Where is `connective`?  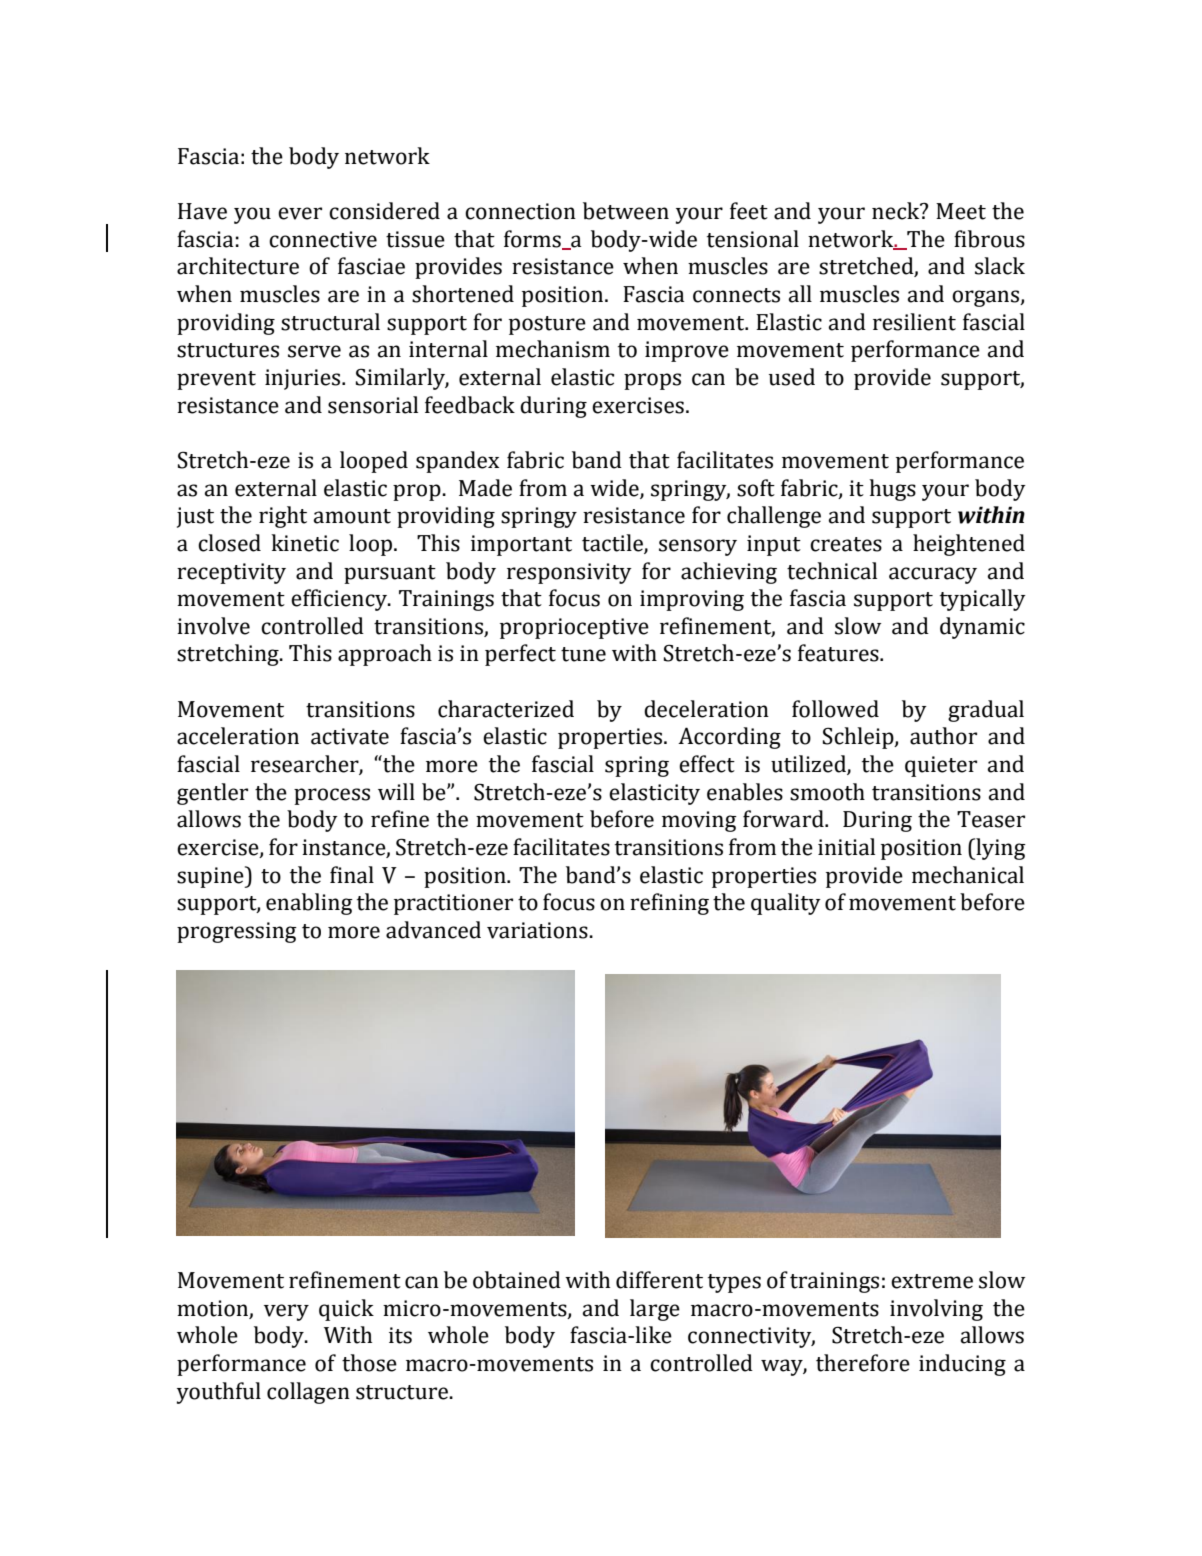
connective is located at coordinates (323, 239).
